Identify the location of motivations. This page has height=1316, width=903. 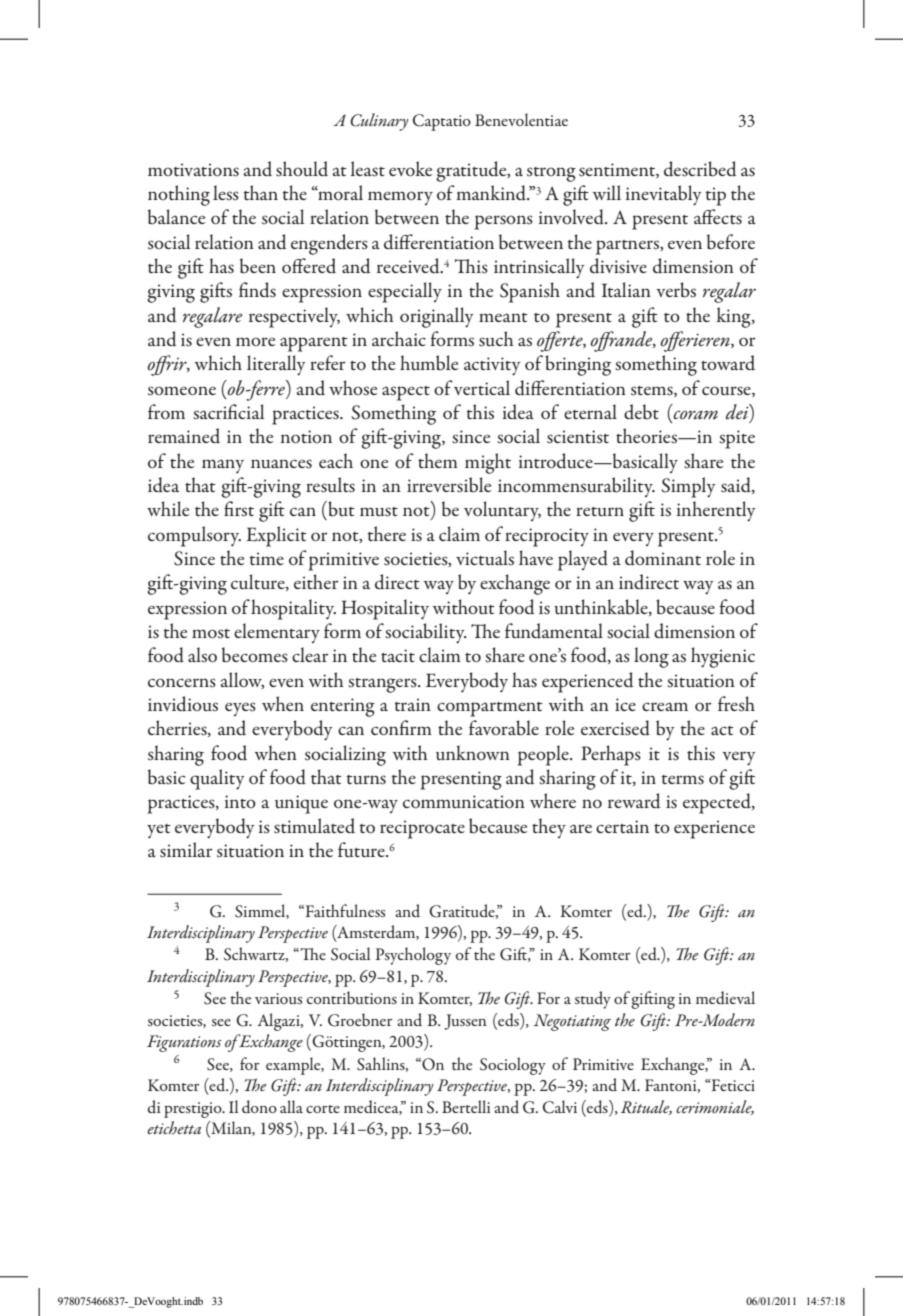
(193, 170).
